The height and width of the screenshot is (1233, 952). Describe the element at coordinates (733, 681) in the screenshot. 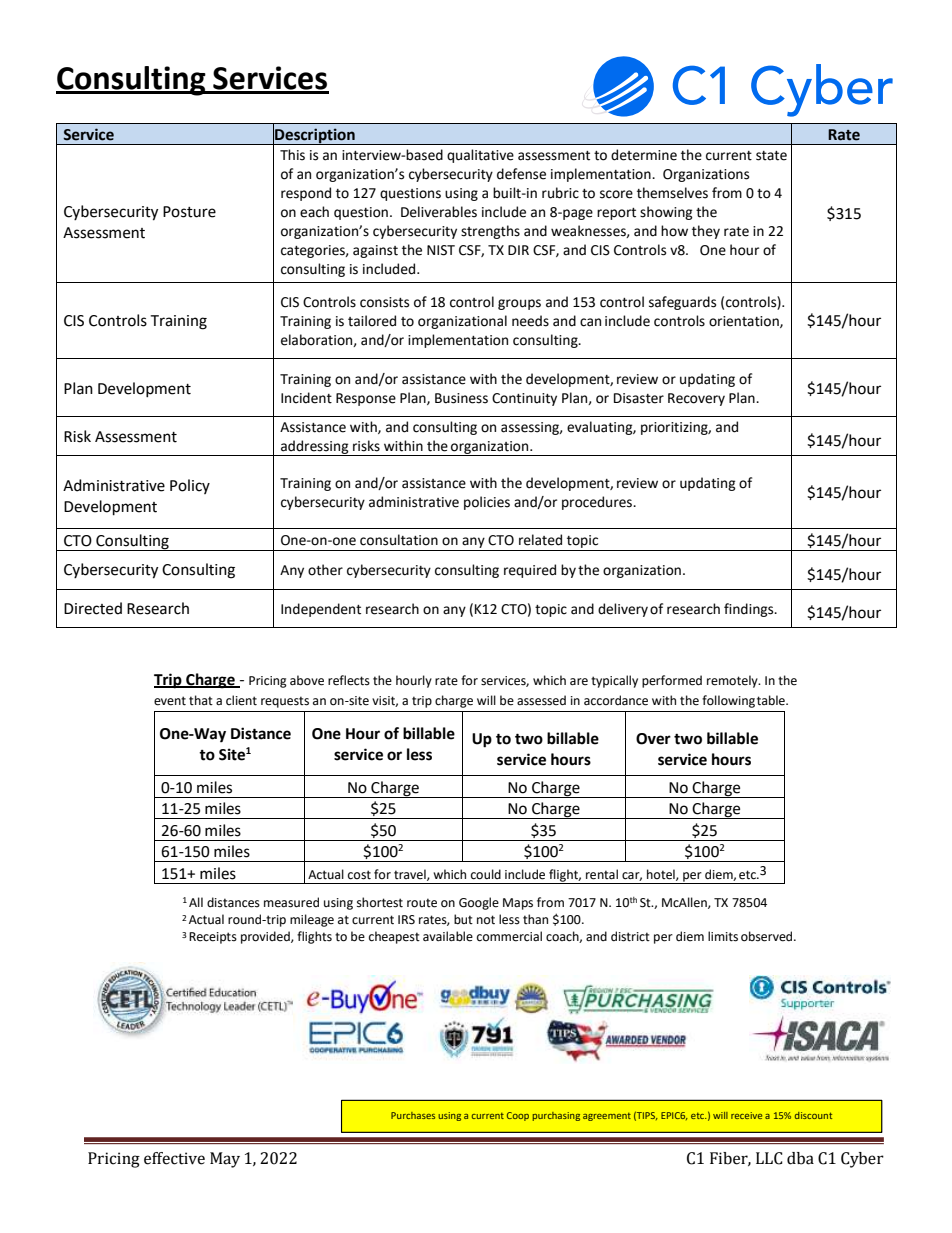

I see `remotely` at that location.
